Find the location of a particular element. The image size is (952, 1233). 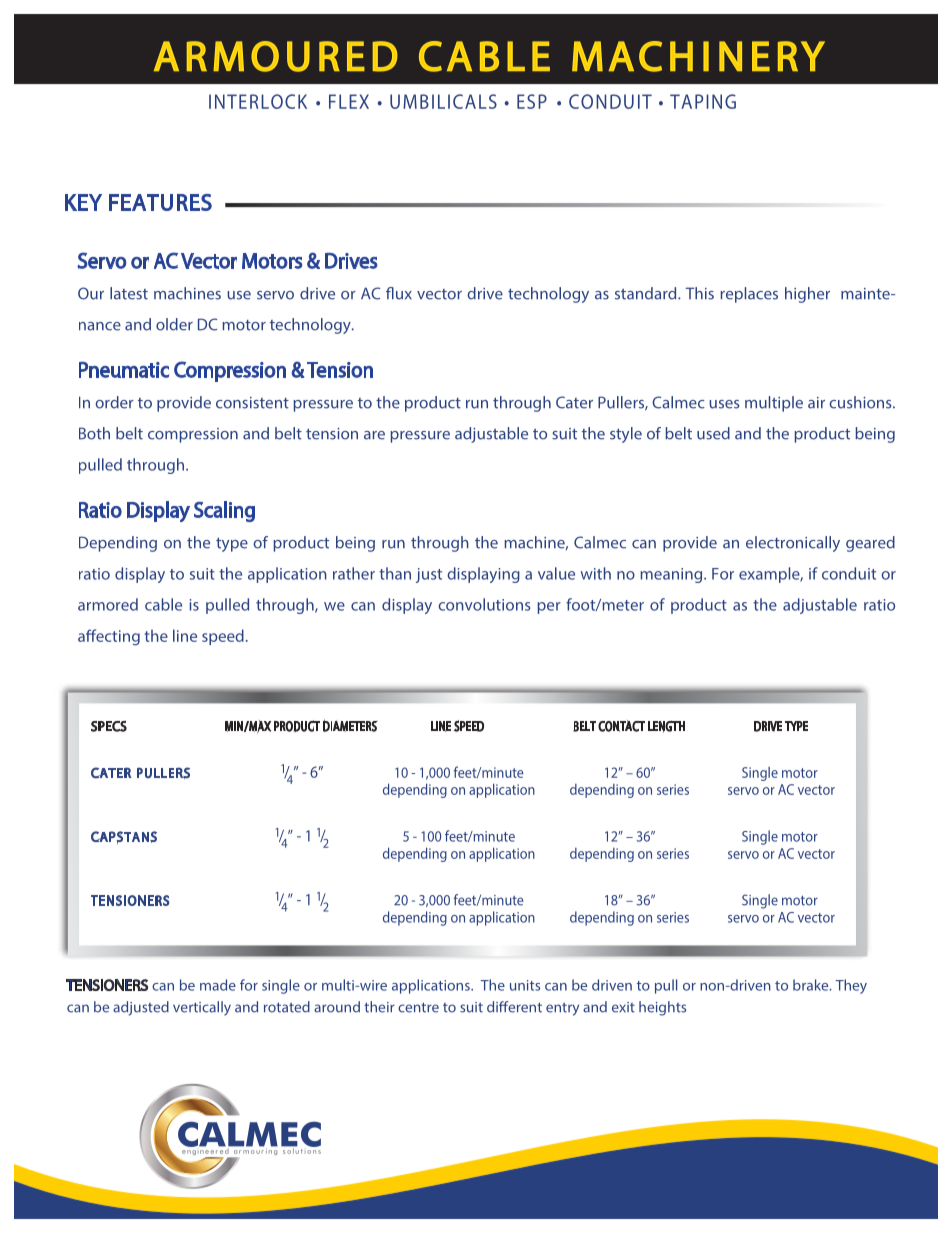

made is located at coordinates (218, 985).
